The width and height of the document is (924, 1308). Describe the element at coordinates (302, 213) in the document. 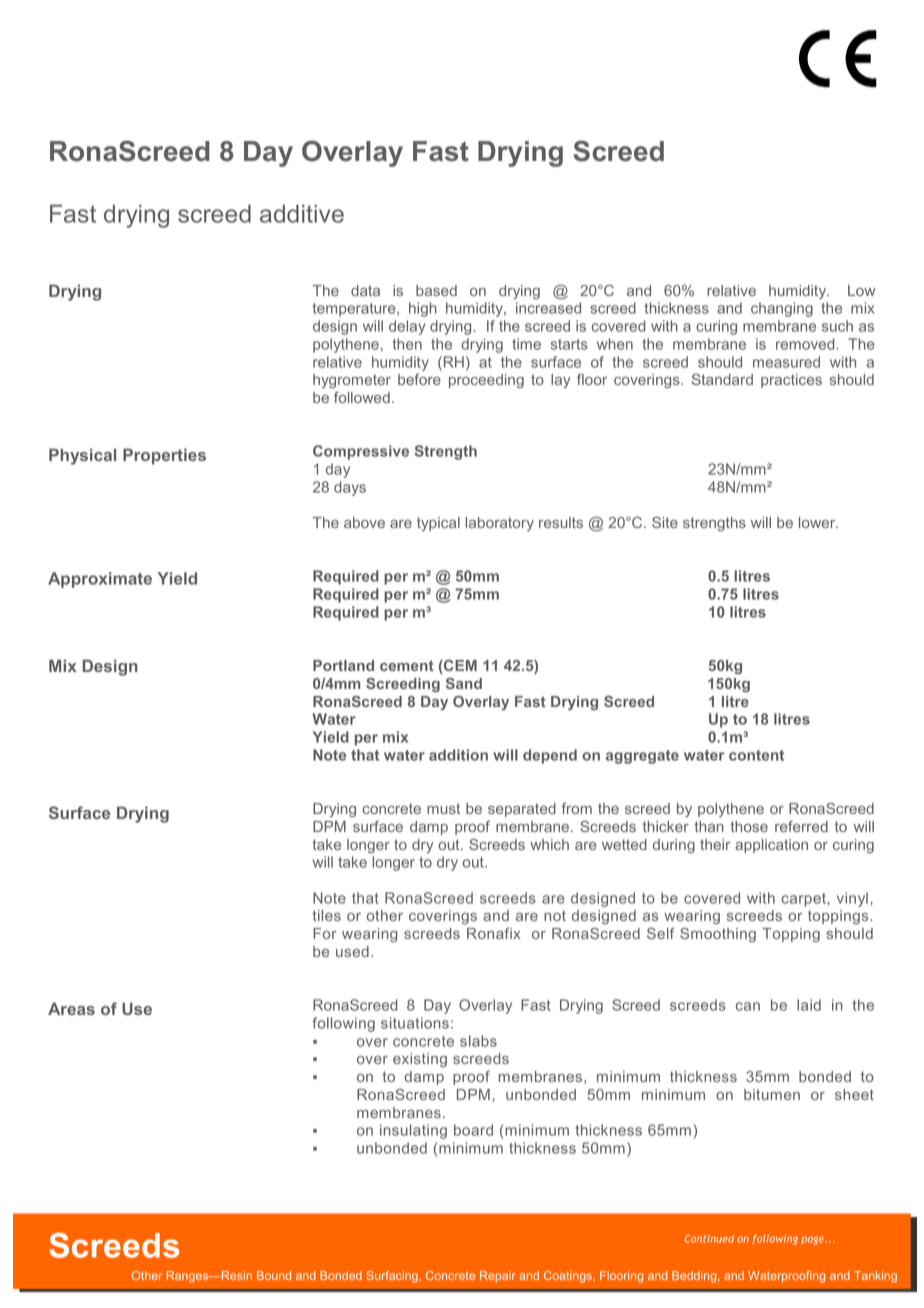

I see `additive` at that location.
